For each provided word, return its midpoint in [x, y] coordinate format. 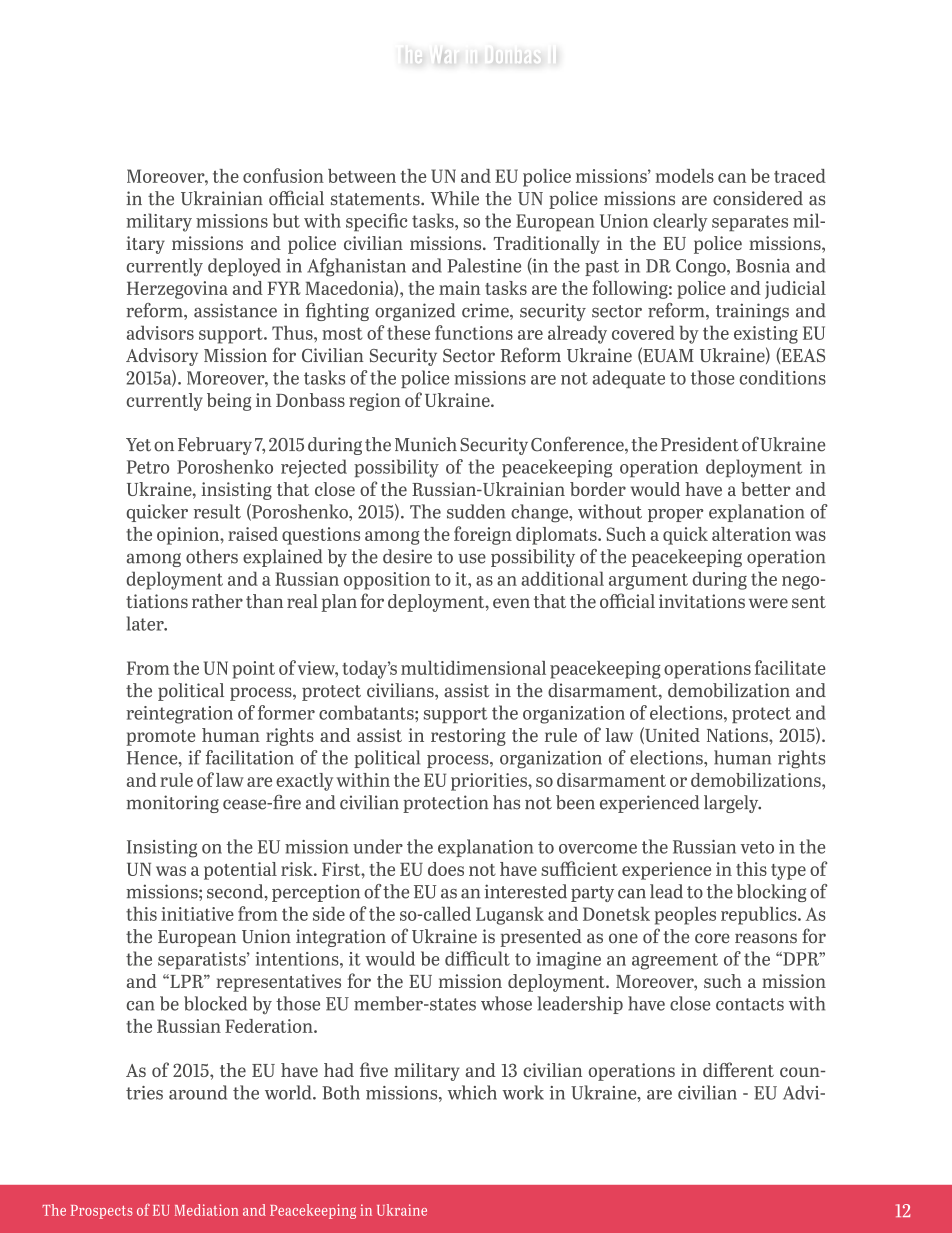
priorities [490, 782]
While [454, 198]
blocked [215, 1003]
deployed [244, 267]
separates [750, 223]
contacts [750, 1004]
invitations [702, 601]
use [472, 559]
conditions [782, 377]
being [229, 402]
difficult [477, 958]
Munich [426, 444]
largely [732, 804]
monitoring [173, 804]
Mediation [206, 1210]
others [212, 556]
